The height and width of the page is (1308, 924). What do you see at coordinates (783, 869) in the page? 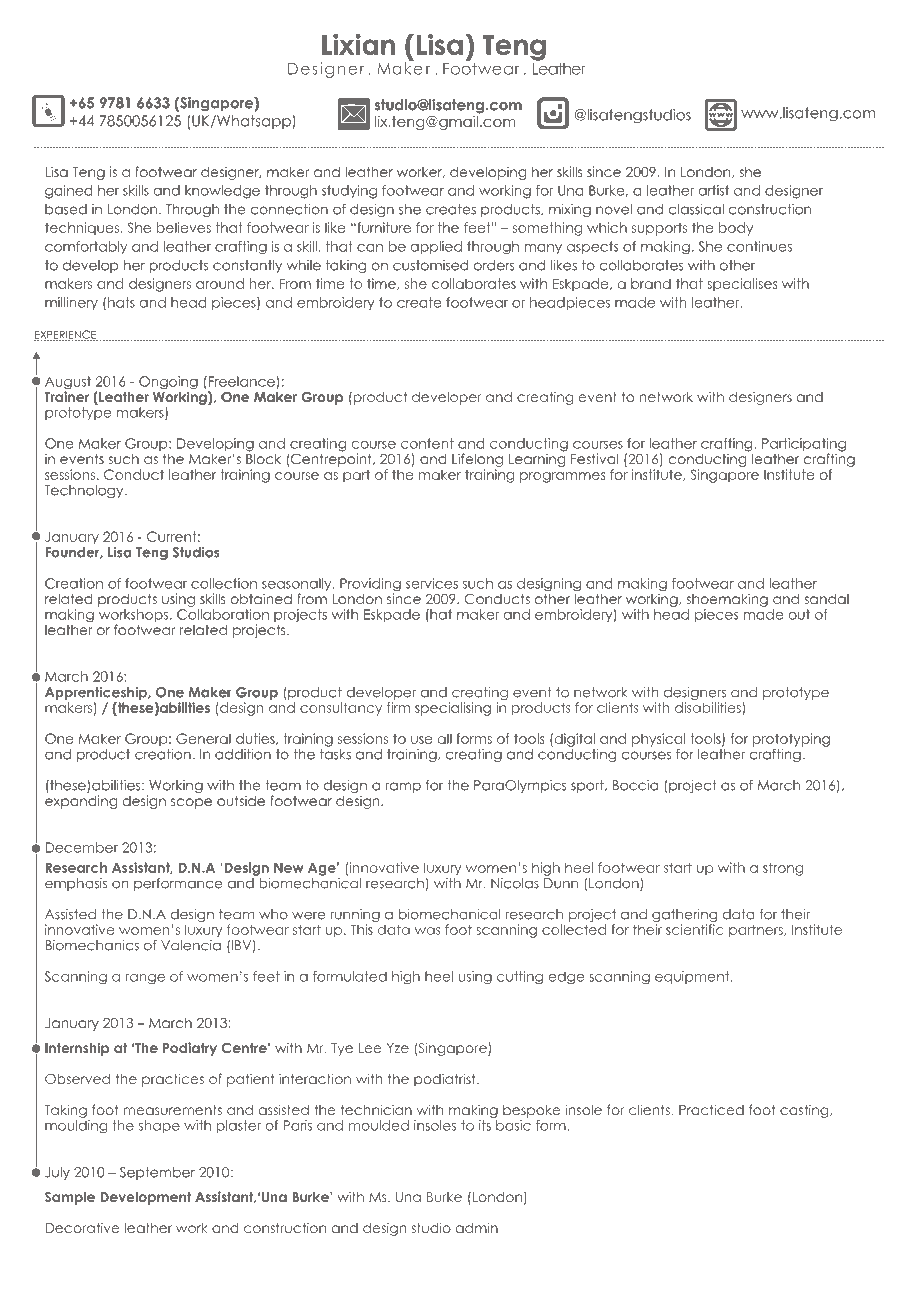
I see `strong` at bounding box center [783, 869].
